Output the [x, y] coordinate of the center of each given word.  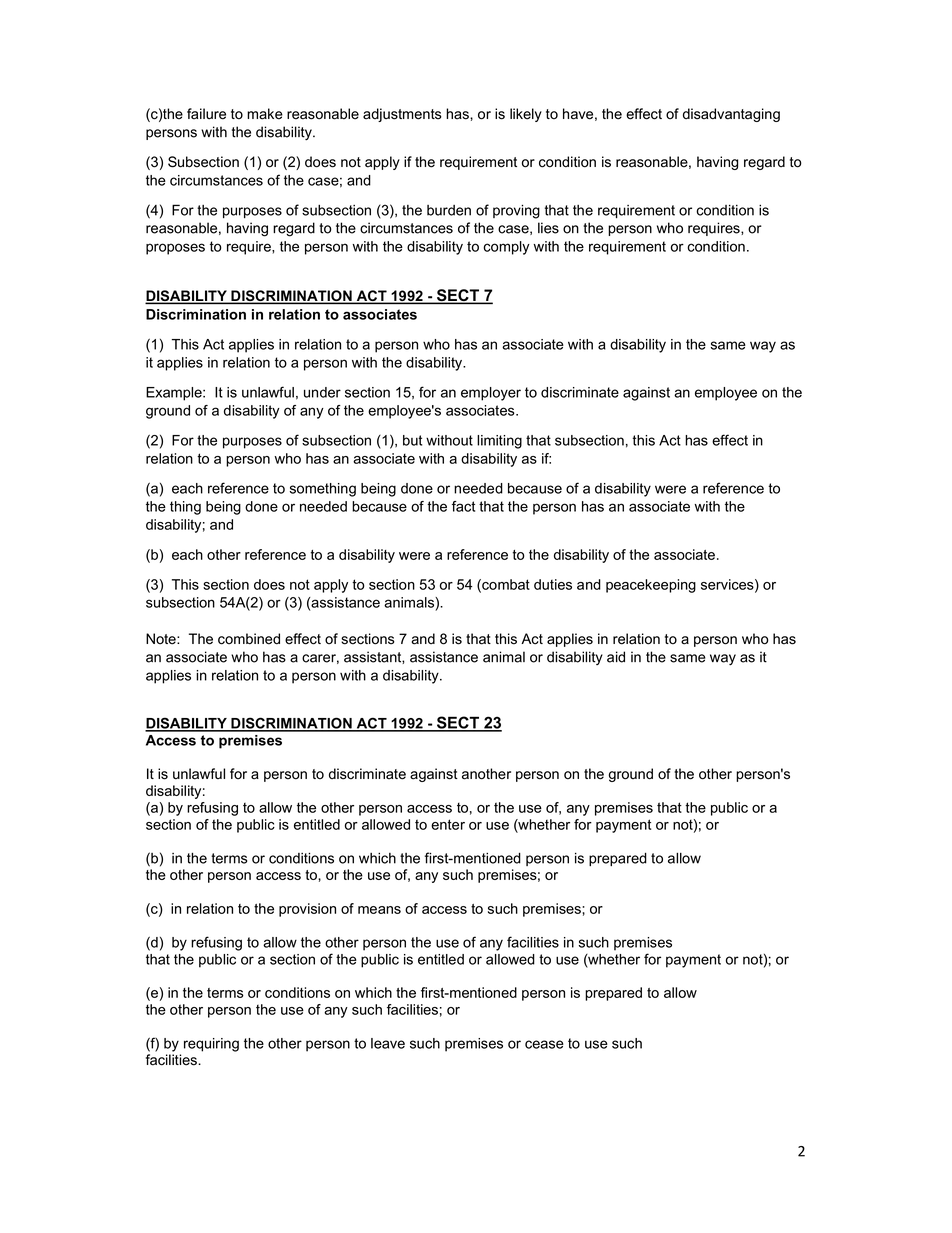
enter [448, 824]
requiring [211, 1045]
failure [206, 114]
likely [526, 115]
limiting [499, 442]
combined [249, 639]
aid [616, 657]
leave [388, 1043]
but [412, 440]
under [322, 392]
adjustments [402, 115]
